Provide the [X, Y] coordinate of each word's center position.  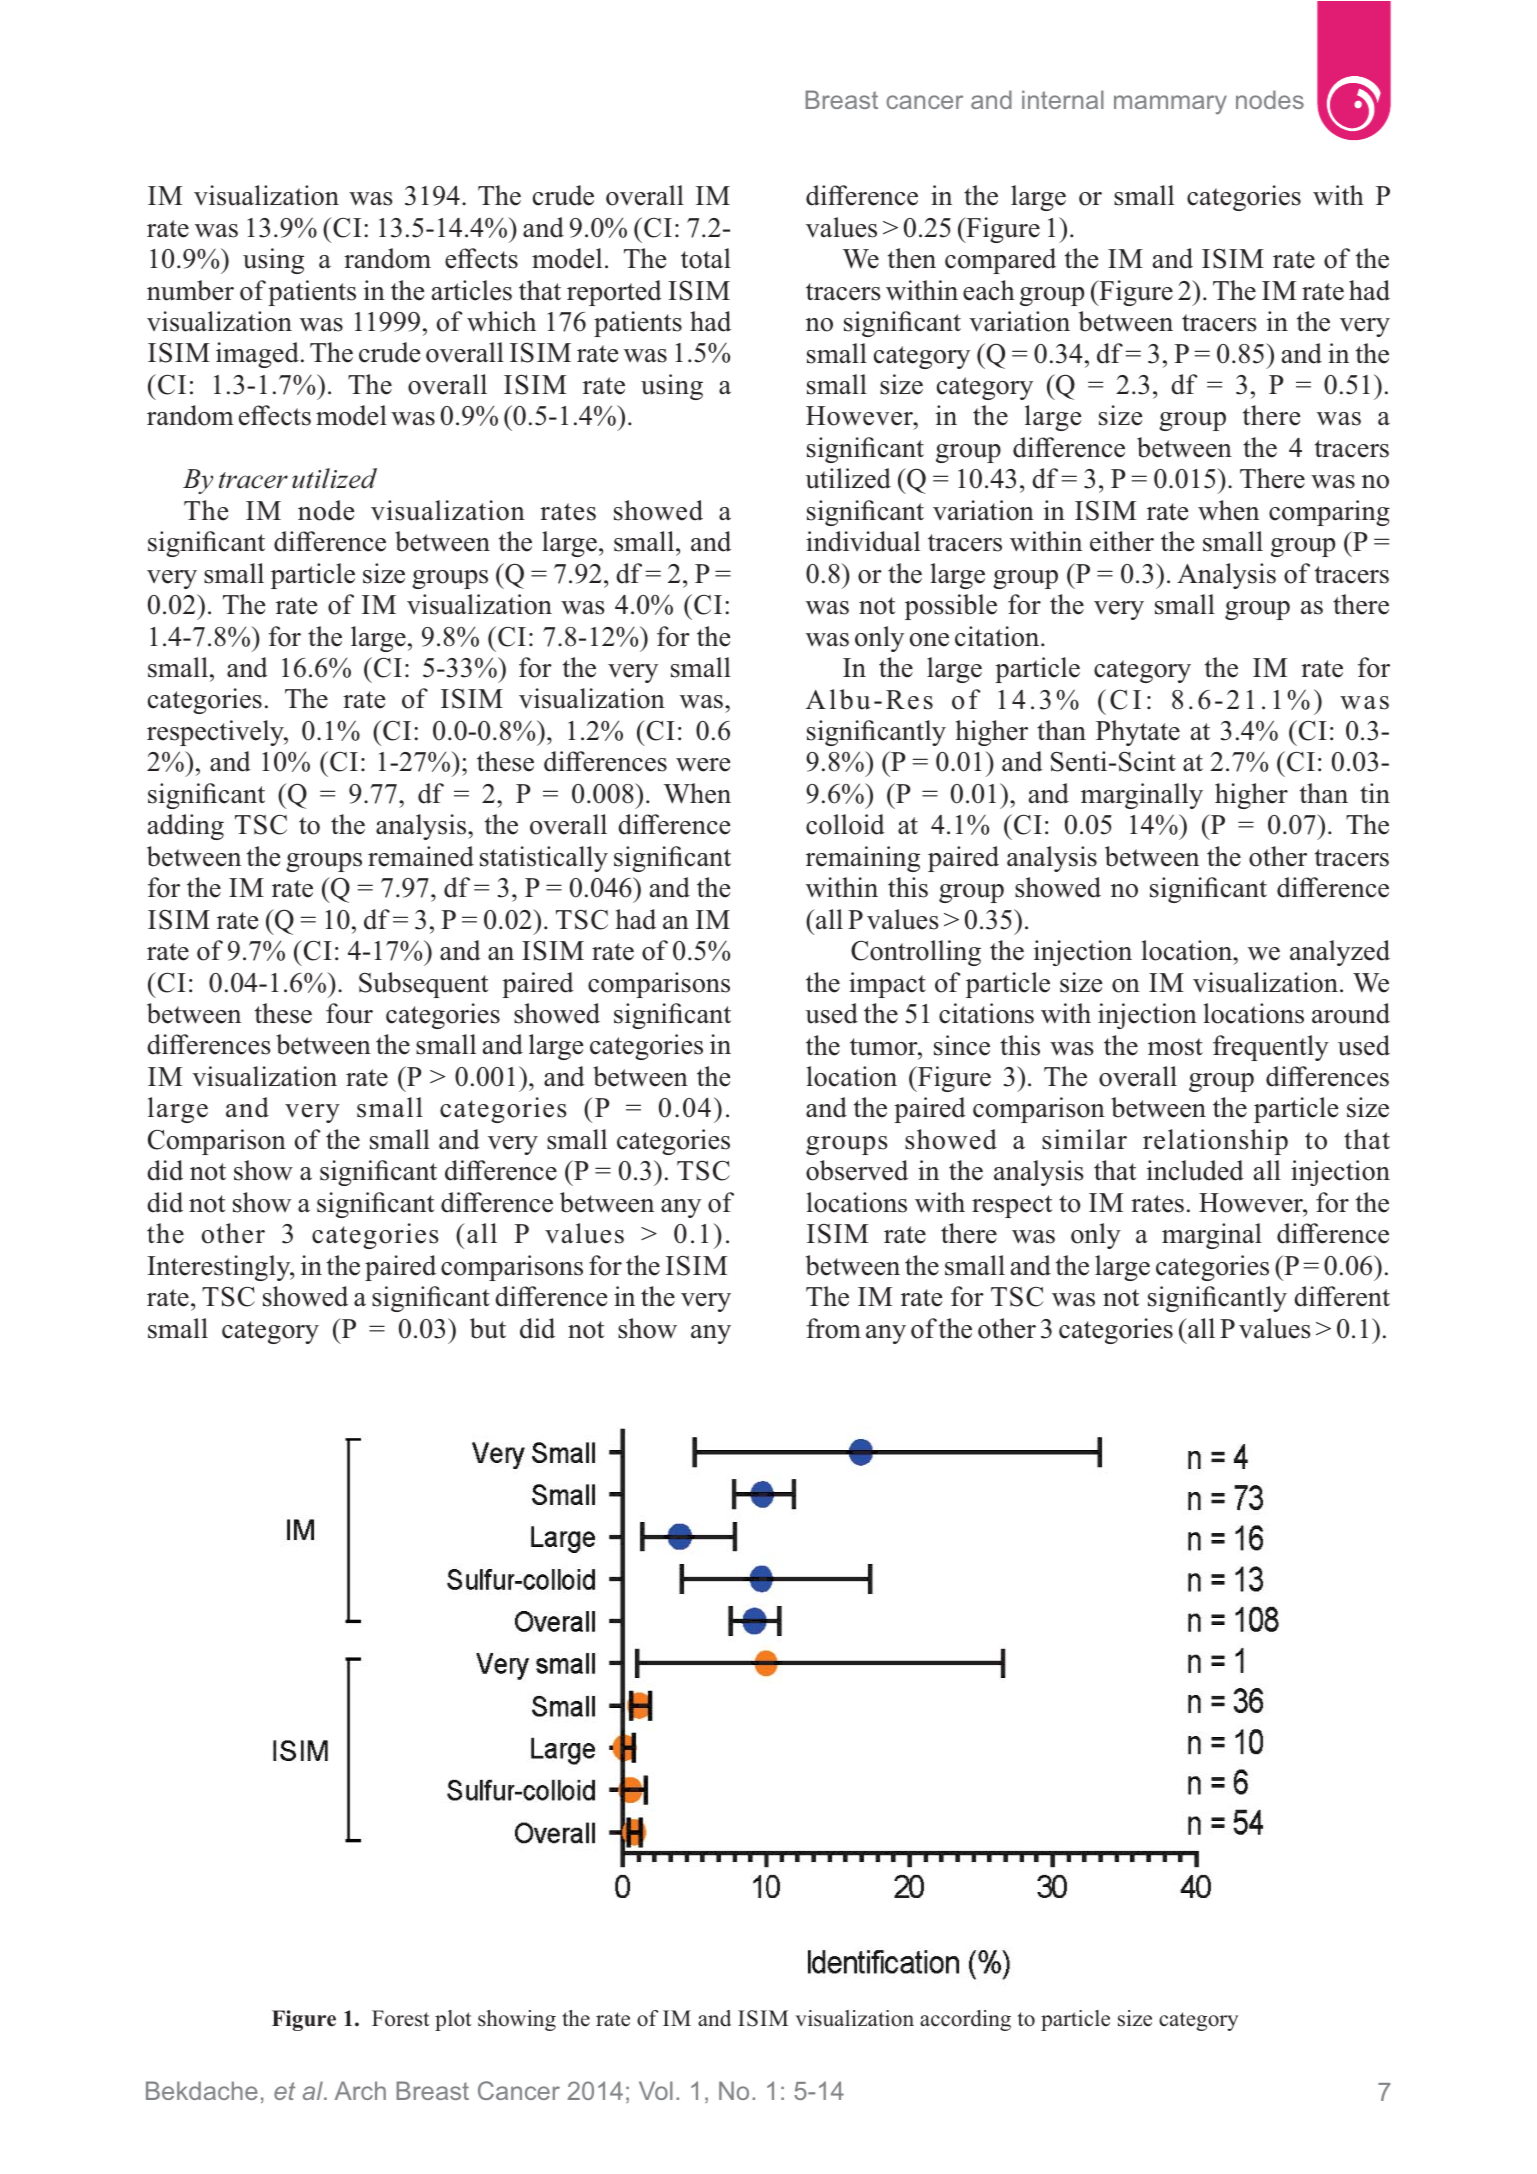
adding [186, 827]
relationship [1215, 1142]
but [488, 1328]
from [833, 1328]
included [1195, 1170]
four [349, 1013]
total [706, 258]
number [190, 290]
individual [863, 541]
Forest [401, 2018]
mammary [1170, 104]
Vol [656, 2090]
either [1122, 541]
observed [857, 1170]
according [965, 2020]
